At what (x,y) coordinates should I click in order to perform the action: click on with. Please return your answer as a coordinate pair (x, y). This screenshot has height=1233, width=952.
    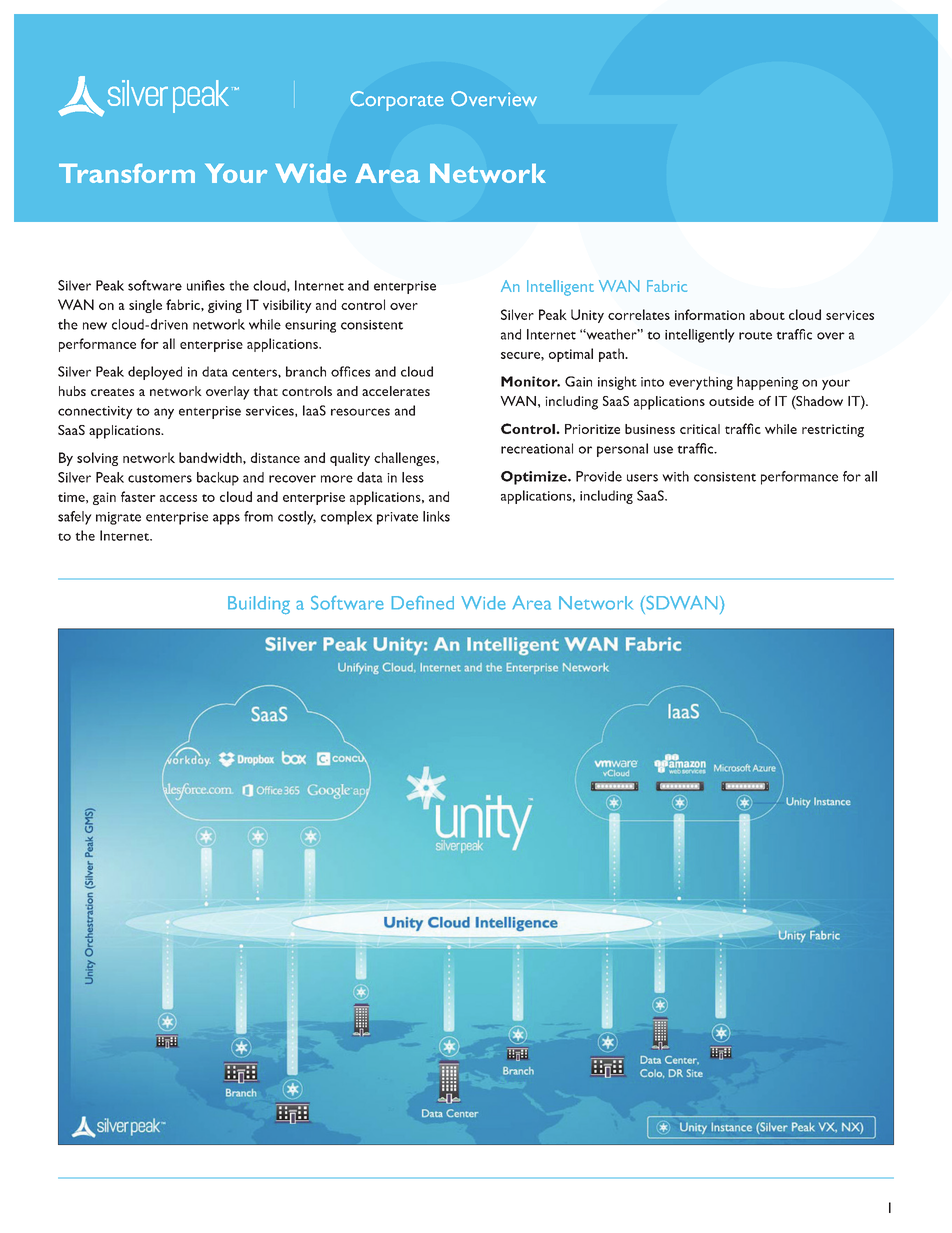
    Looking at the image, I should click on (675, 476).
